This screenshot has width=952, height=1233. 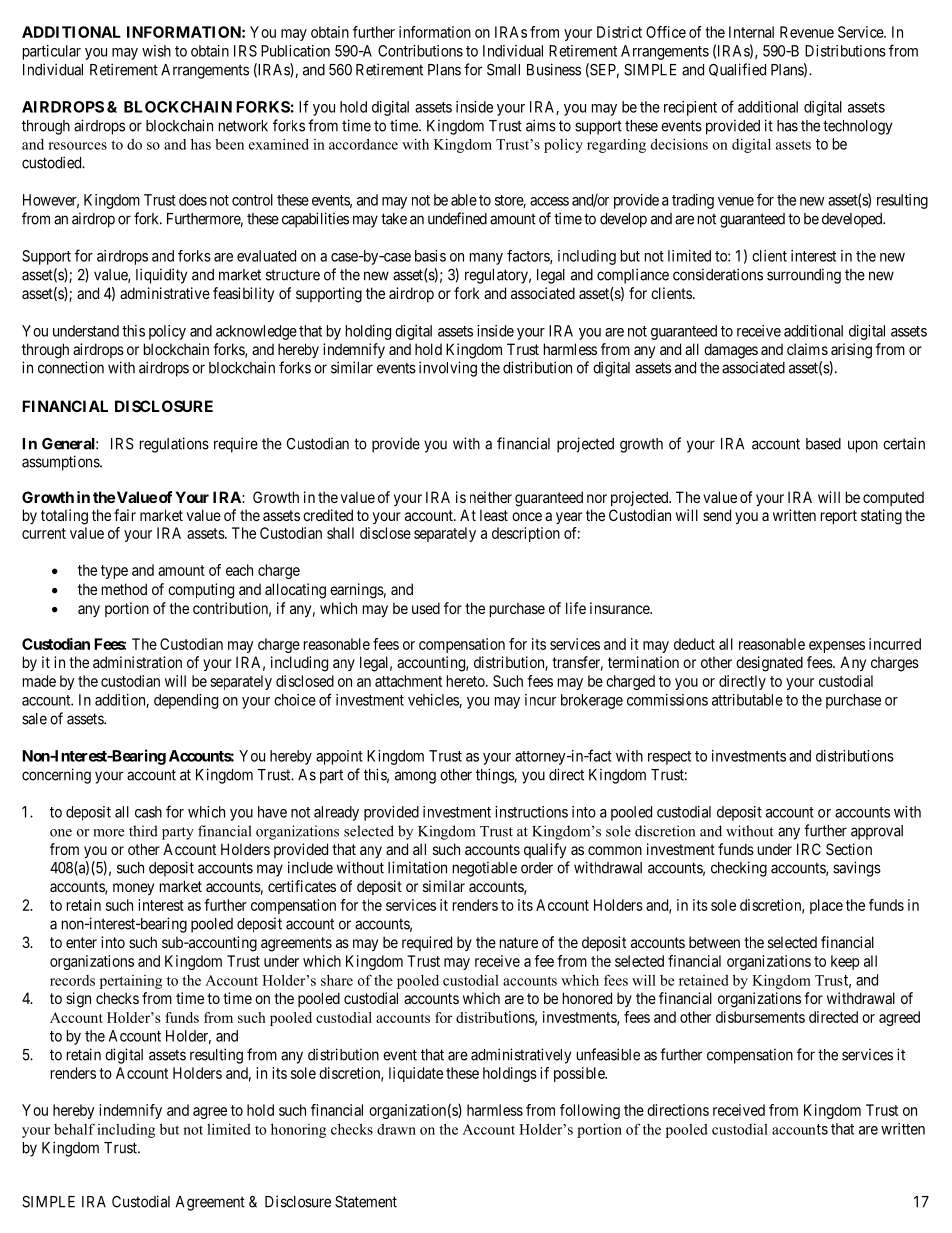 What do you see at coordinates (491, 497) in the screenshot?
I see `neither` at bounding box center [491, 497].
